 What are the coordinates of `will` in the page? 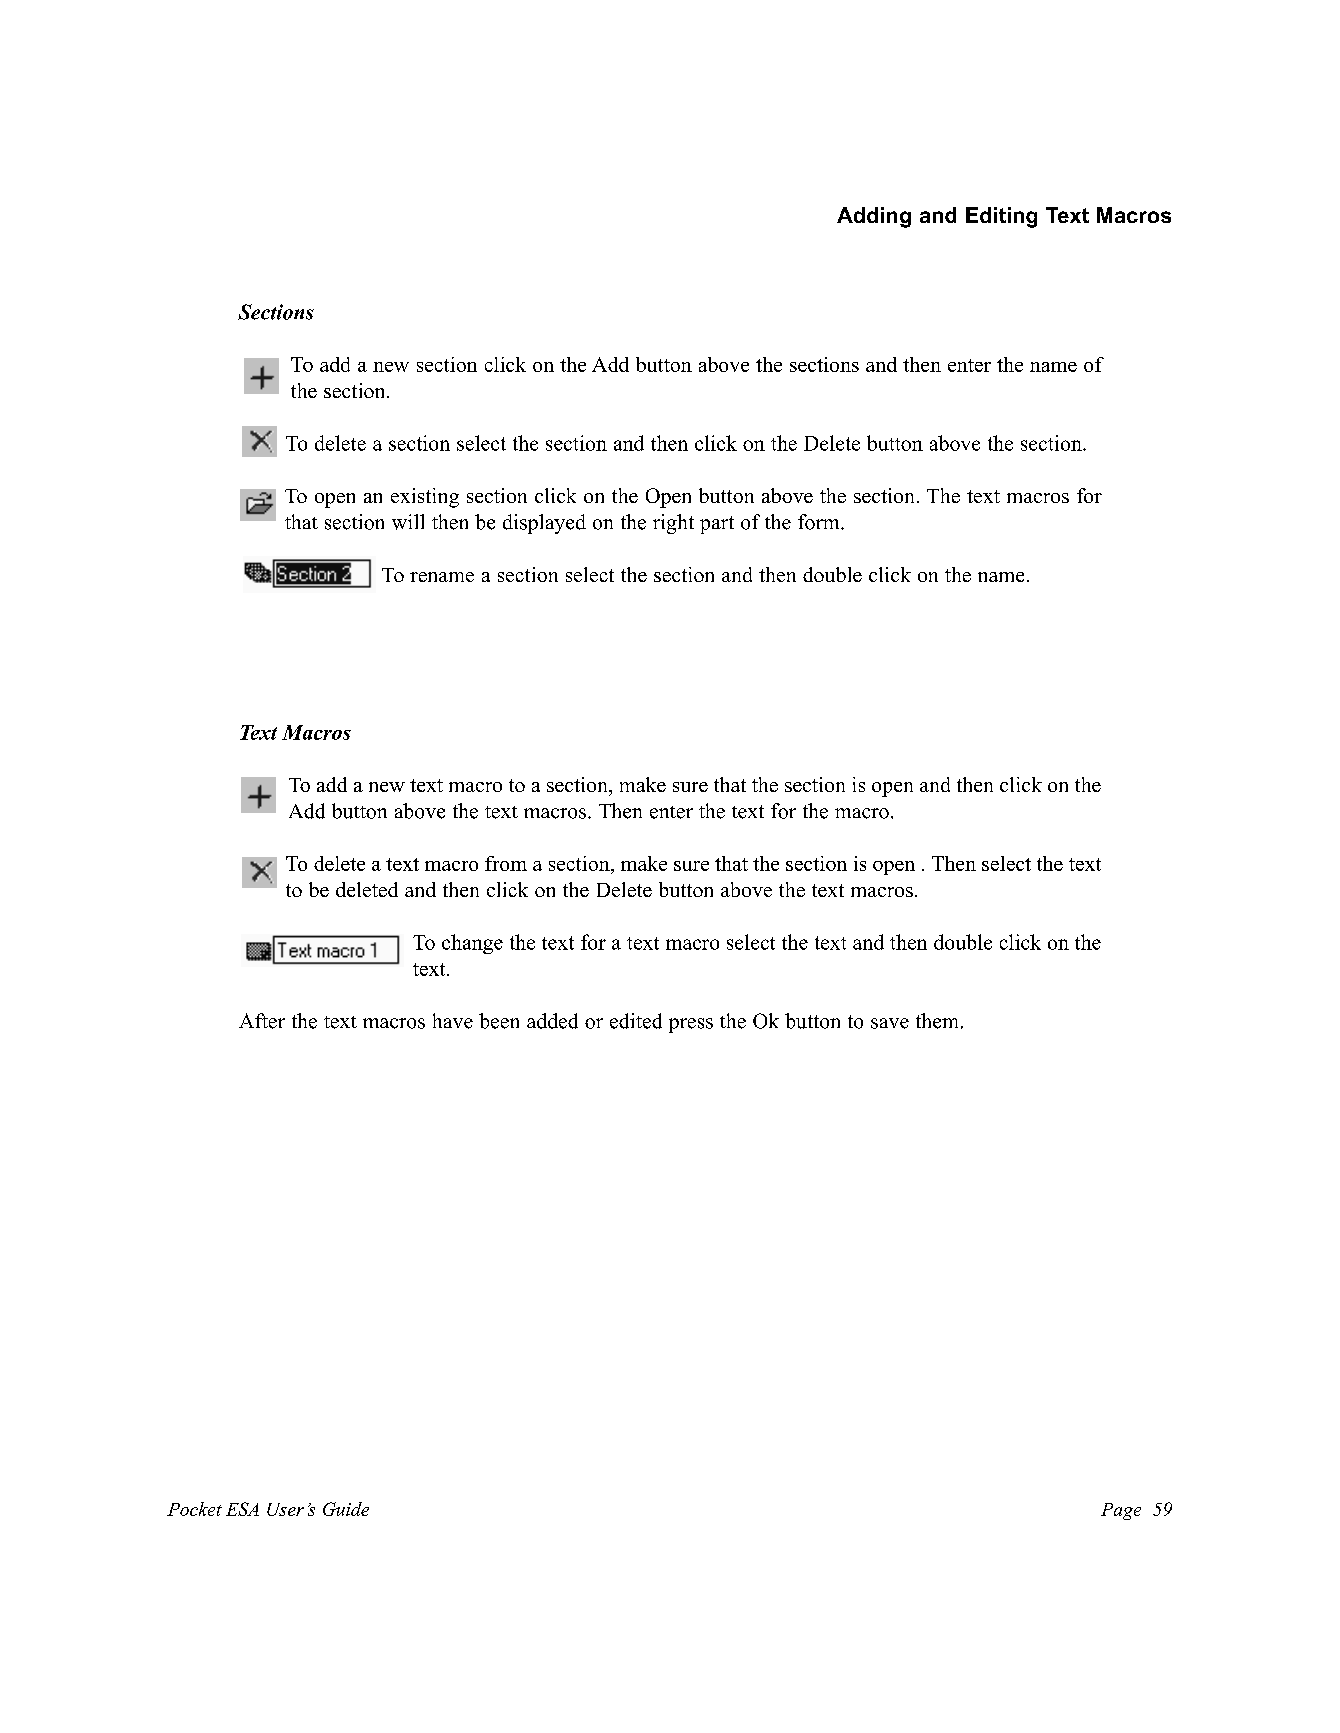 It's located at (408, 522).
